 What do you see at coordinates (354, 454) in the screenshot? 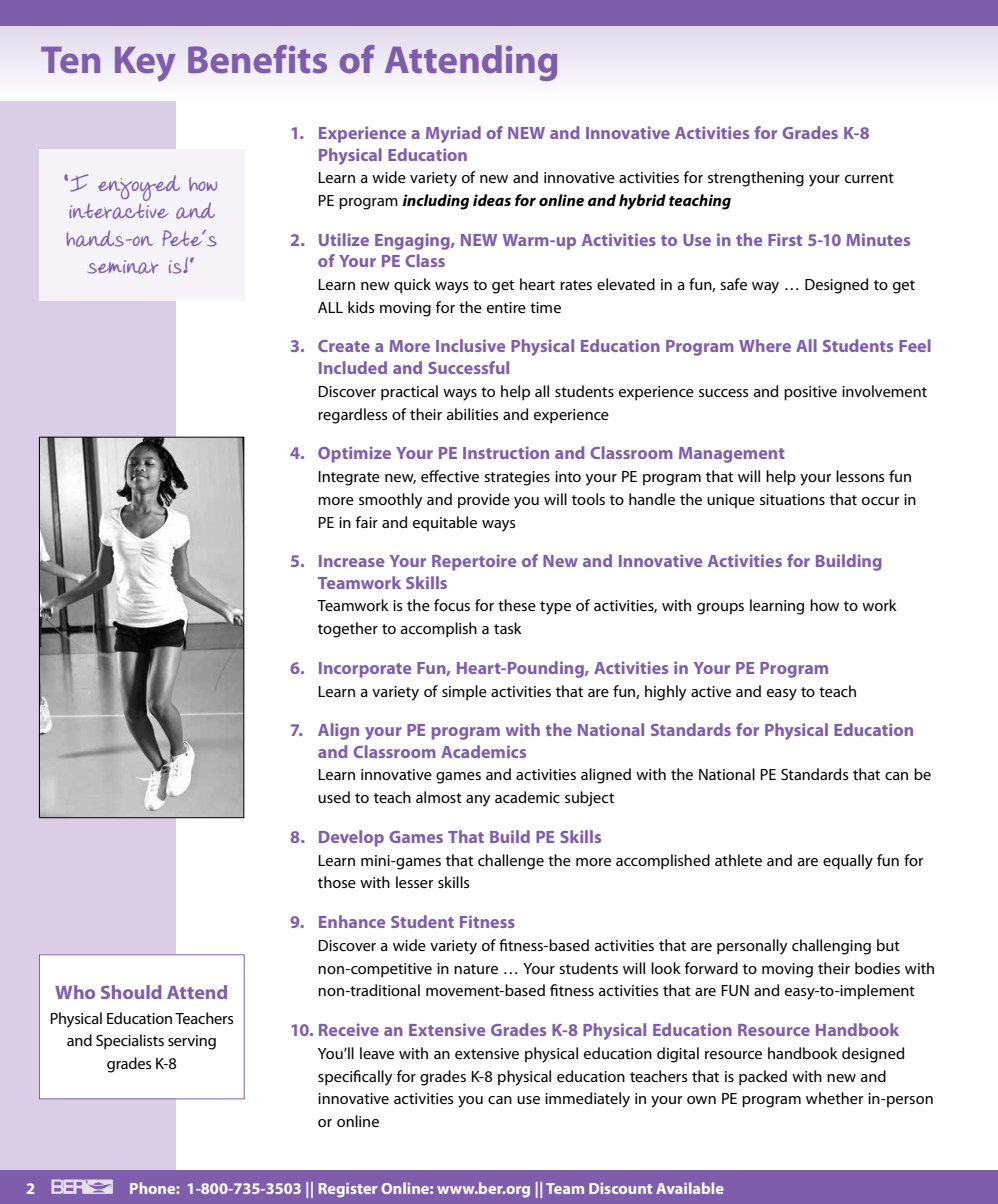
I see `Optimize` at bounding box center [354, 454].
